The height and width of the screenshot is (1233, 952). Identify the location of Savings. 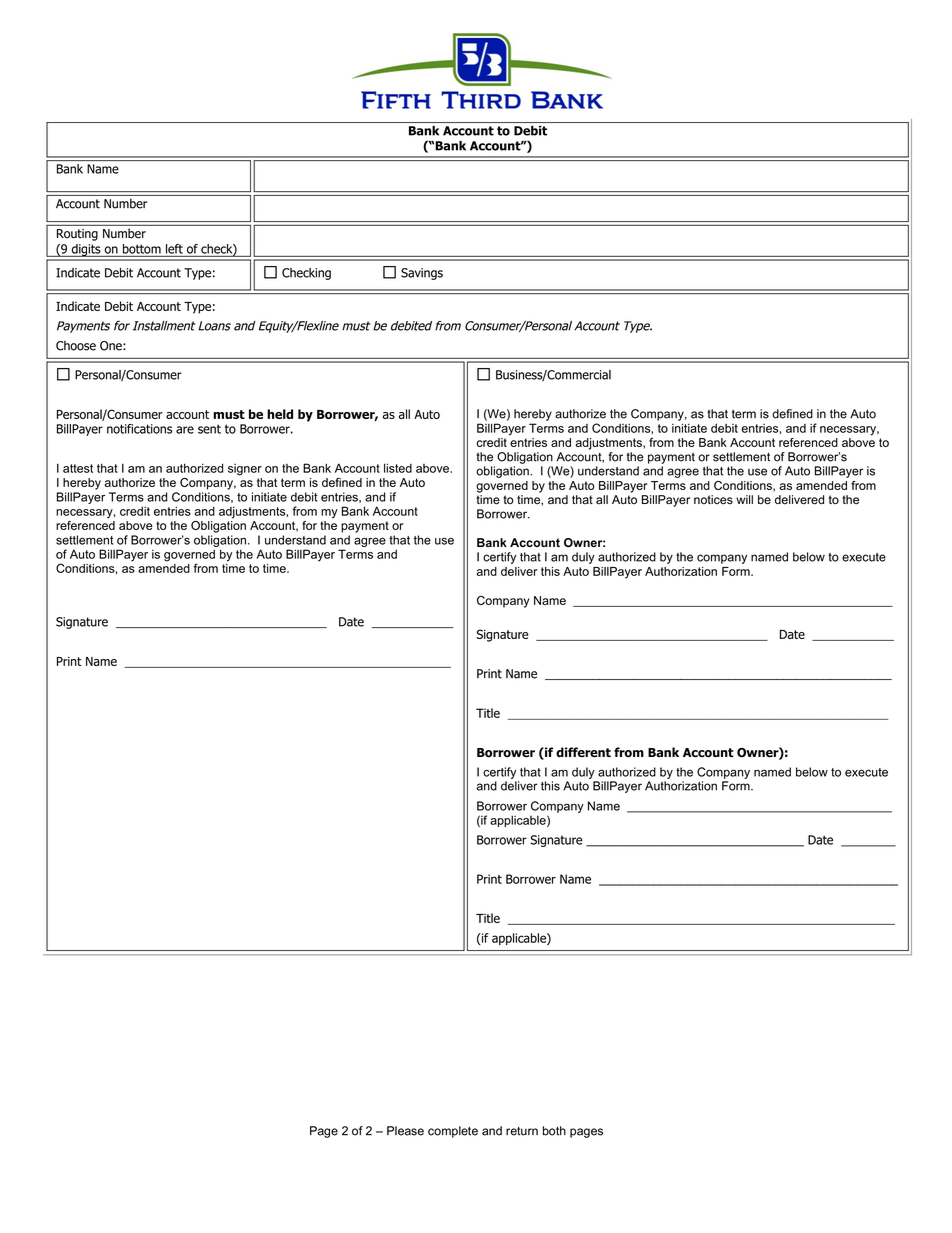
(422, 274).
